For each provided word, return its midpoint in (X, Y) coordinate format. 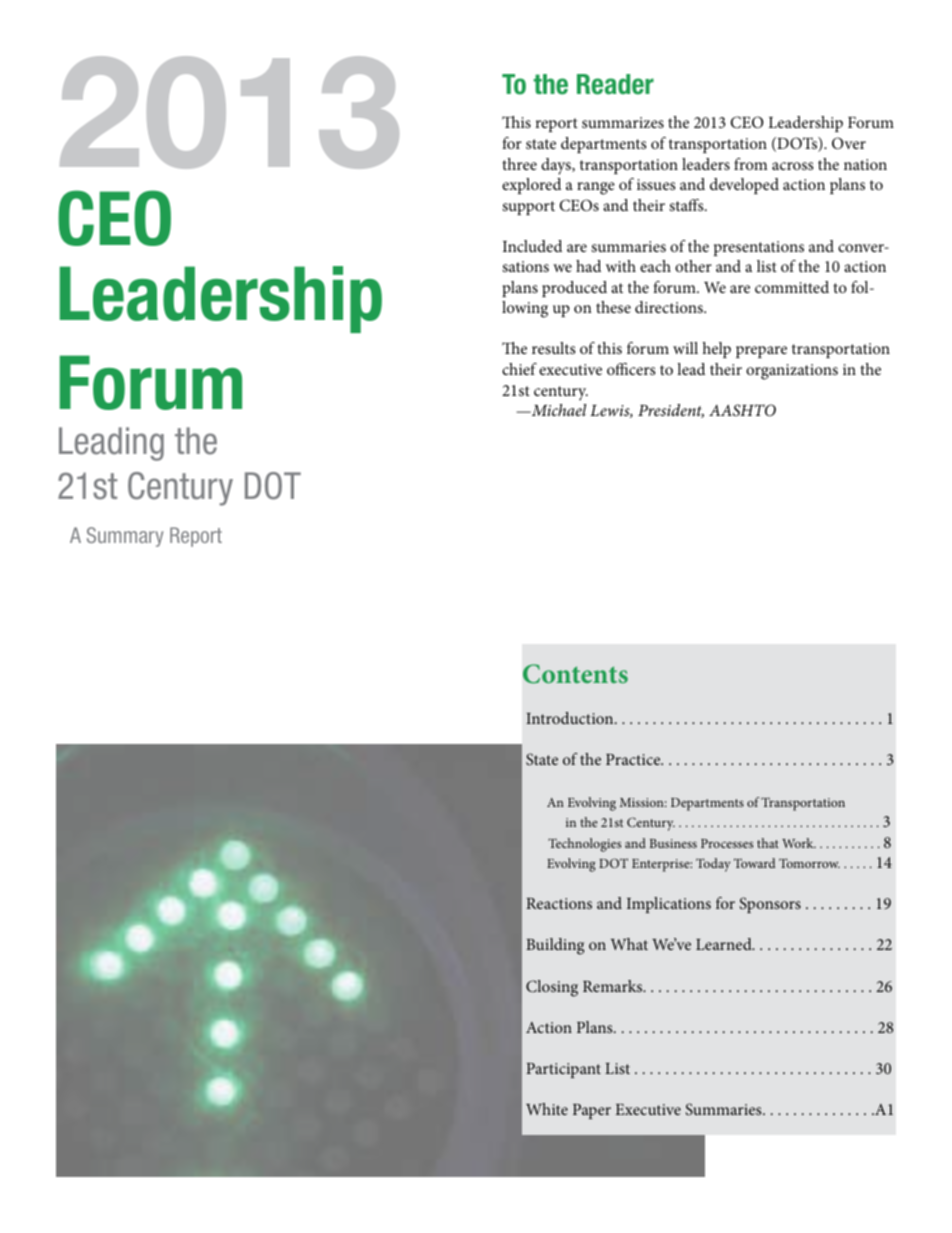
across (792, 166)
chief (519, 369)
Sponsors (770, 905)
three (519, 164)
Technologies (584, 845)
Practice (634, 759)
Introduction (571, 718)
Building (555, 946)
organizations (792, 372)
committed (792, 287)
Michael (557, 410)
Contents (575, 674)
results (553, 348)
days (557, 166)
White (547, 1109)
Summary (125, 537)
